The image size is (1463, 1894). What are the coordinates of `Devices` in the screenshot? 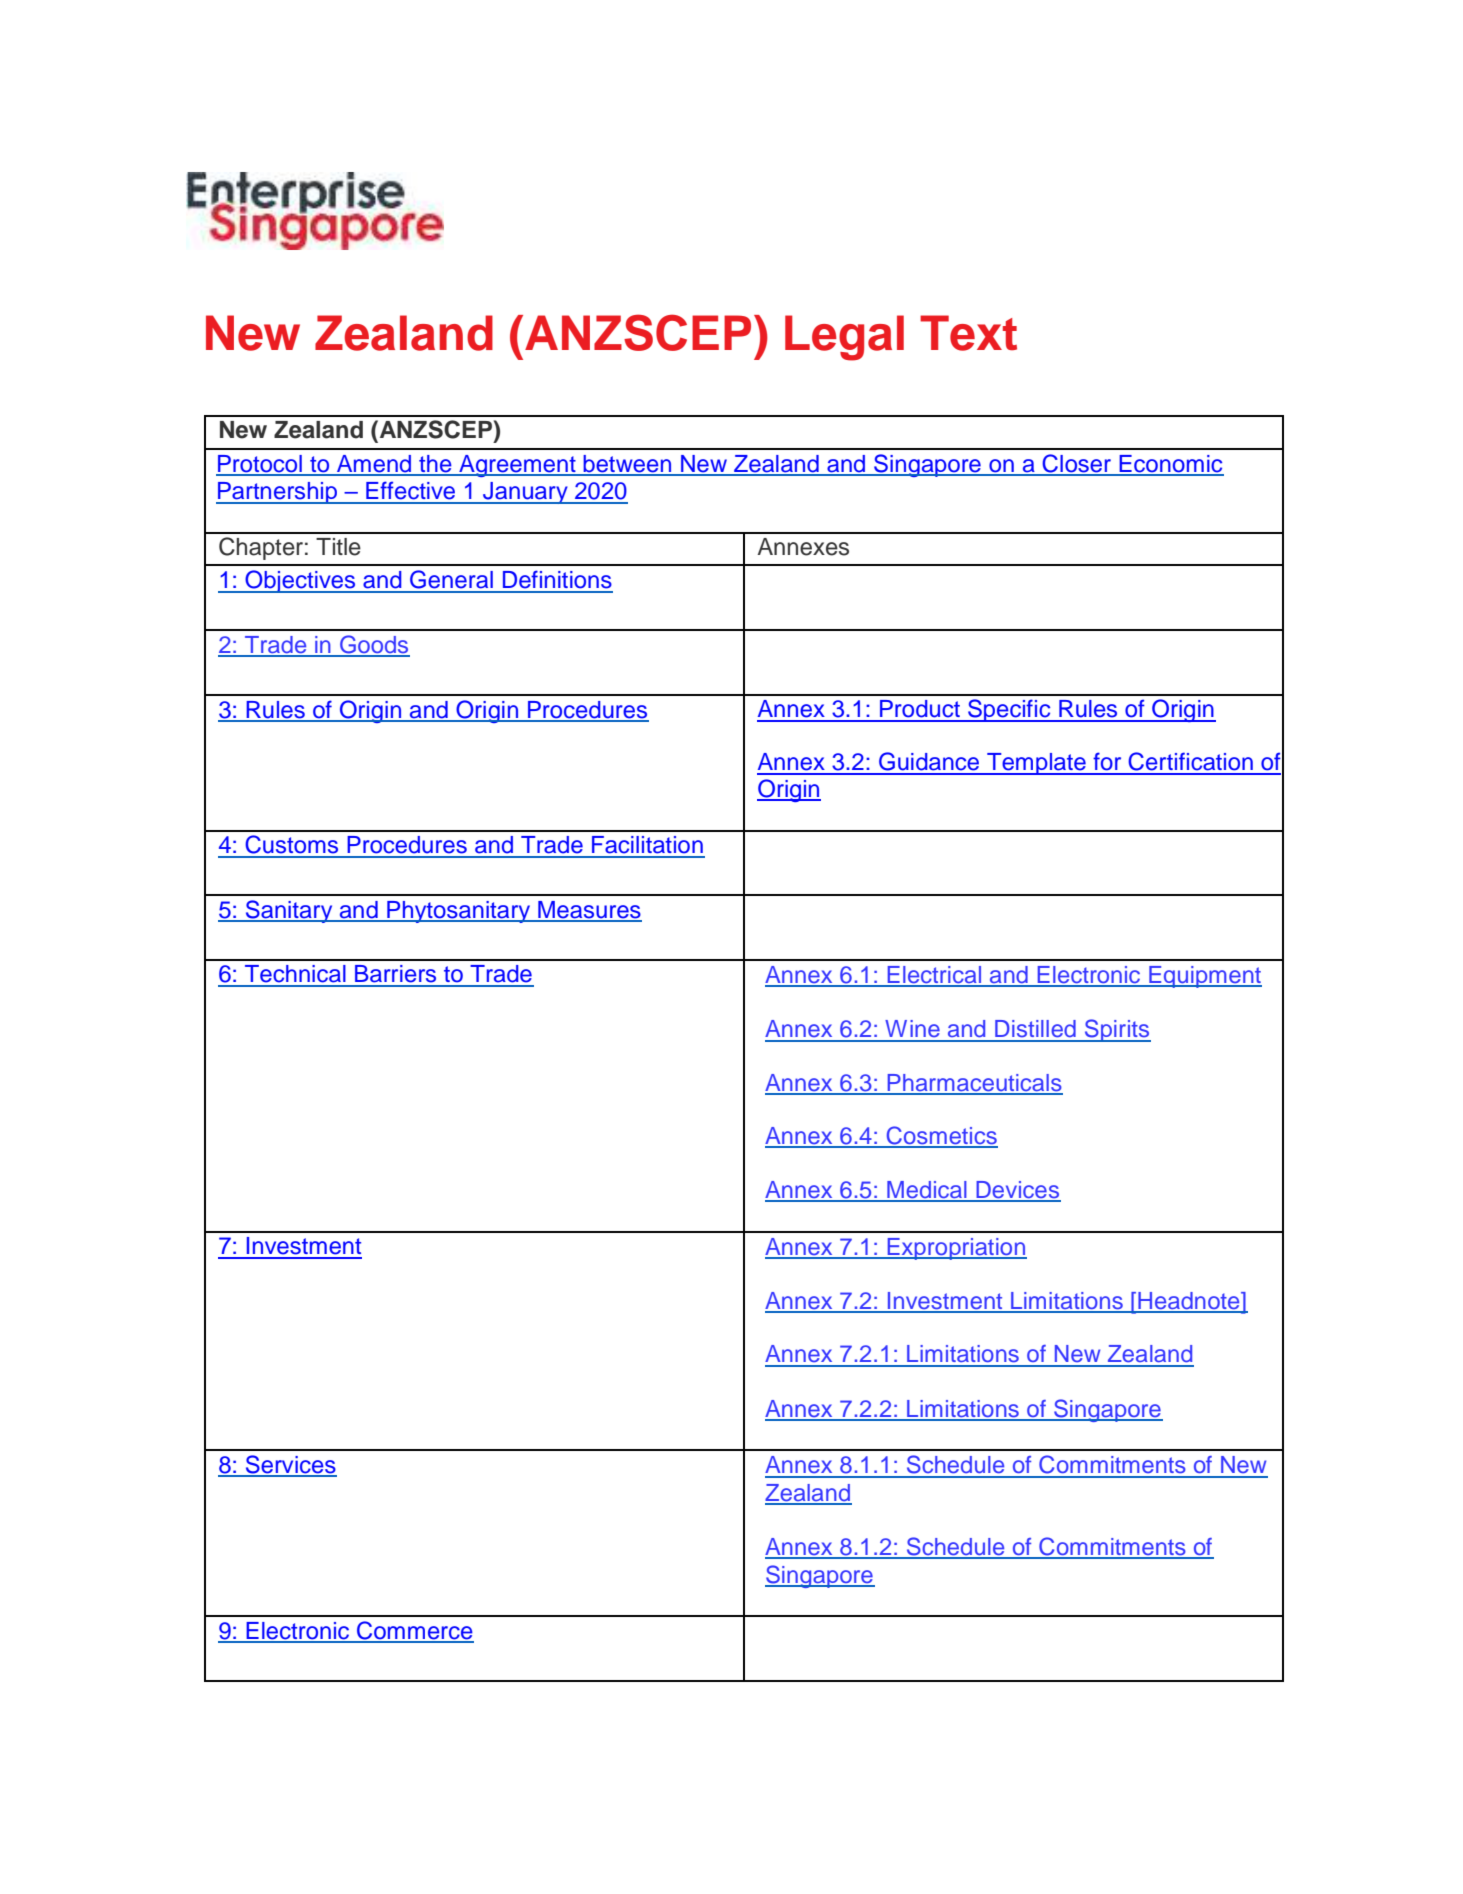 It's located at (1017, 1191).
